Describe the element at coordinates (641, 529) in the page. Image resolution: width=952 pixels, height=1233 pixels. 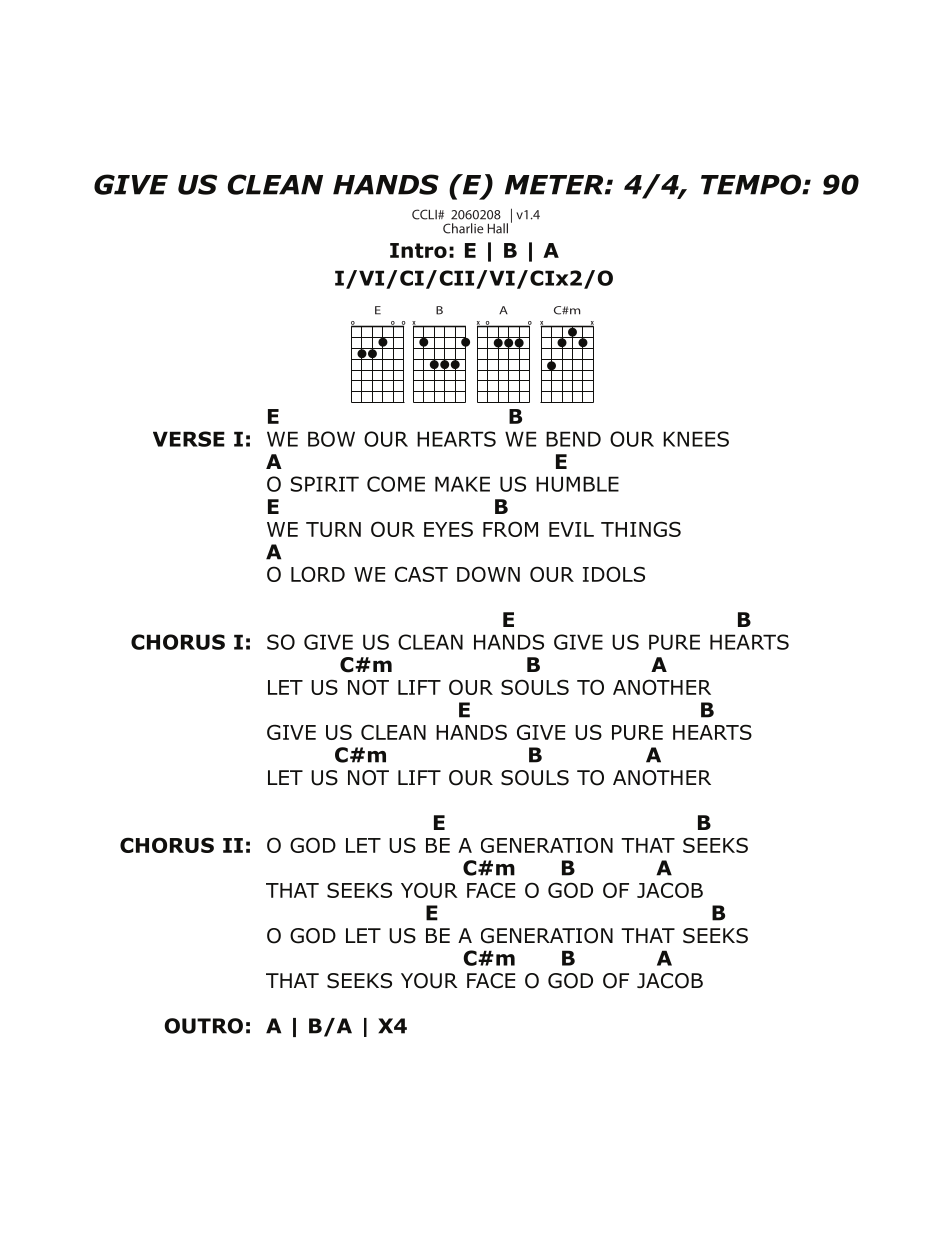
I see `THINGS` at that location.
